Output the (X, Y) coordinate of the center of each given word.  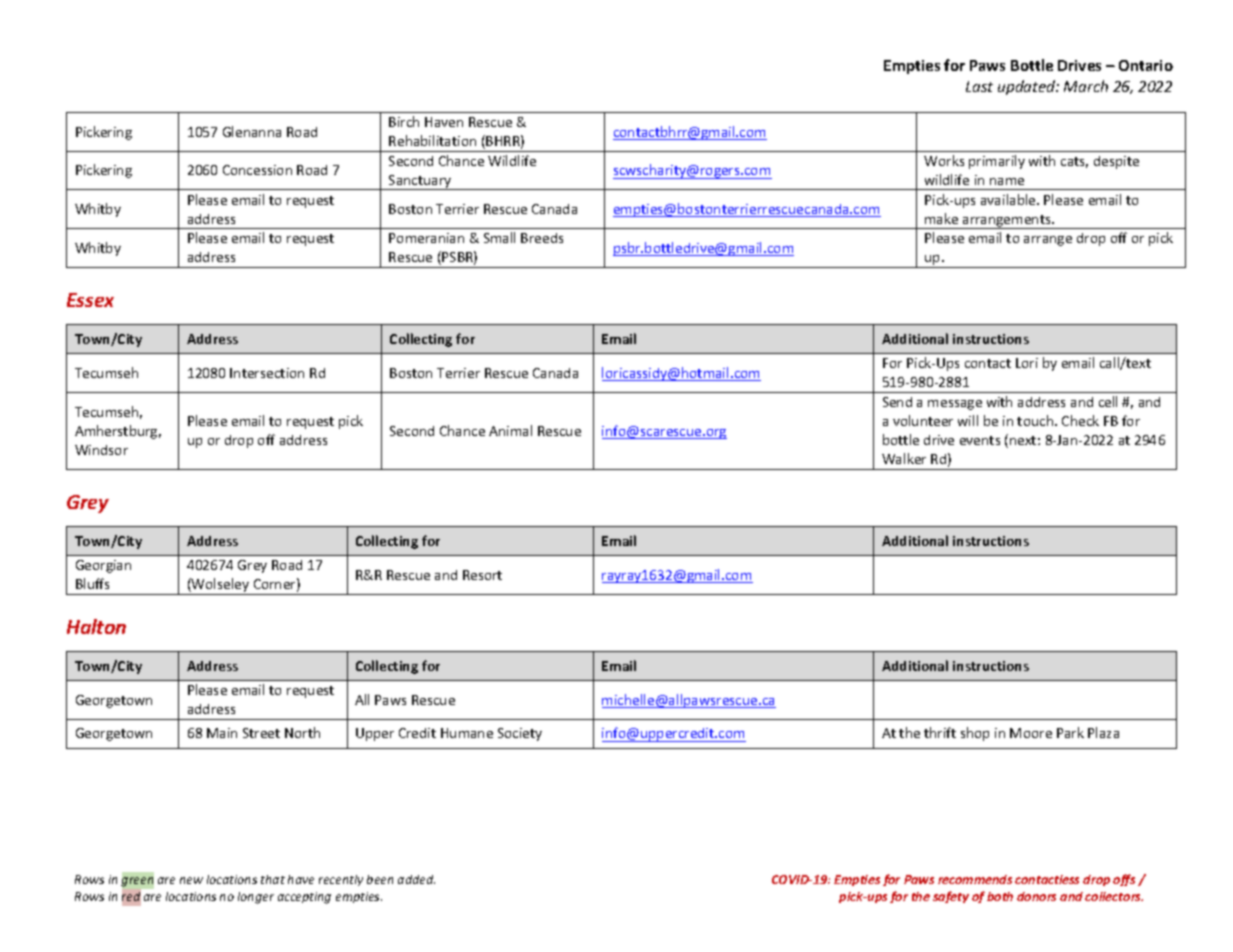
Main (222, 733)
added (416, 879)
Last (979, 86)
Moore (1031, 733)
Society (520, 734)
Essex (90, 300)
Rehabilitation (432, 140)
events (980, 440)
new (191, 880)
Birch (404, 121)
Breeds (542, 238)
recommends (975, 879)
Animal (510, 430)
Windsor (101, 450)
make (941, 218)
